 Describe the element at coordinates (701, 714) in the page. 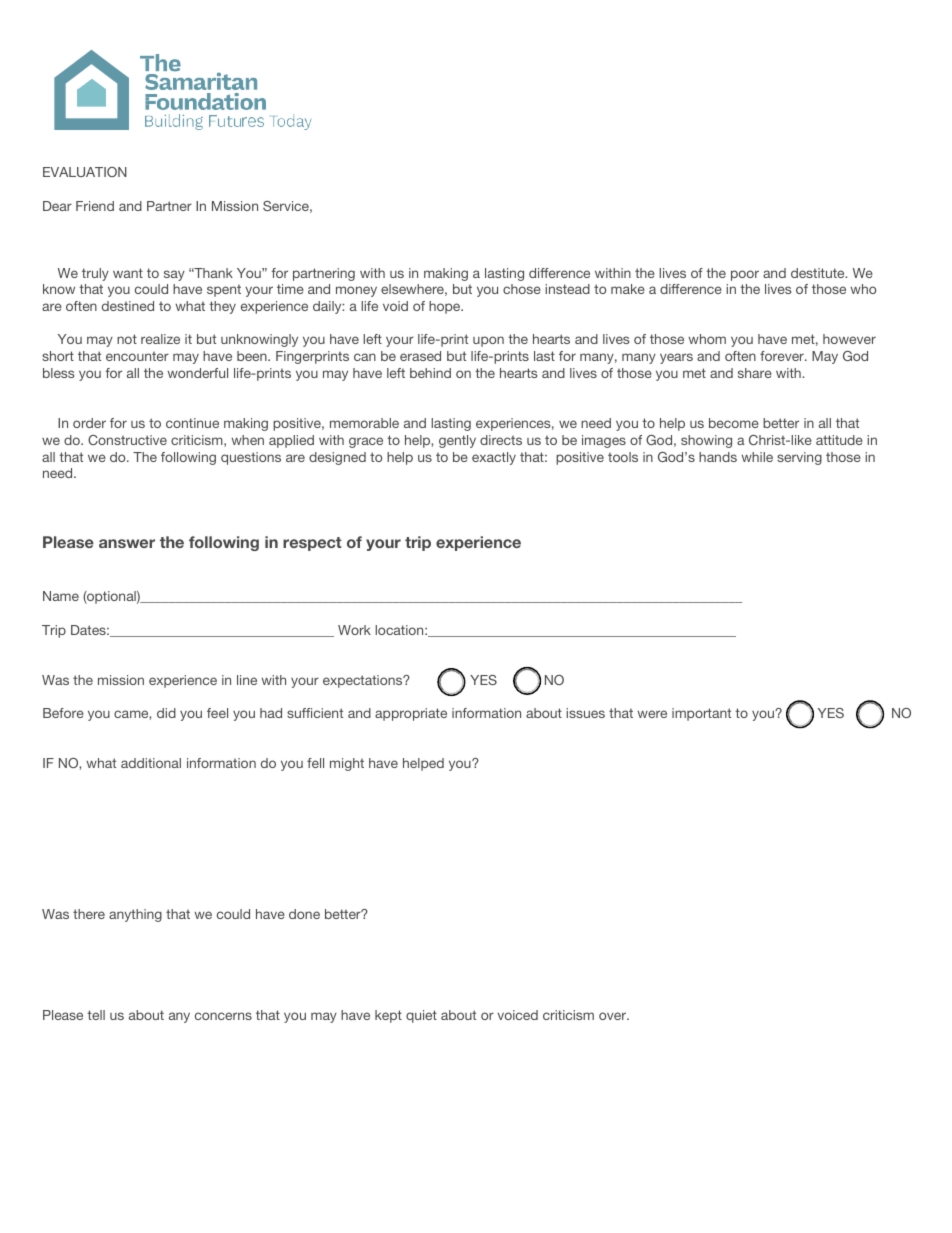

I see `important` at that location.
